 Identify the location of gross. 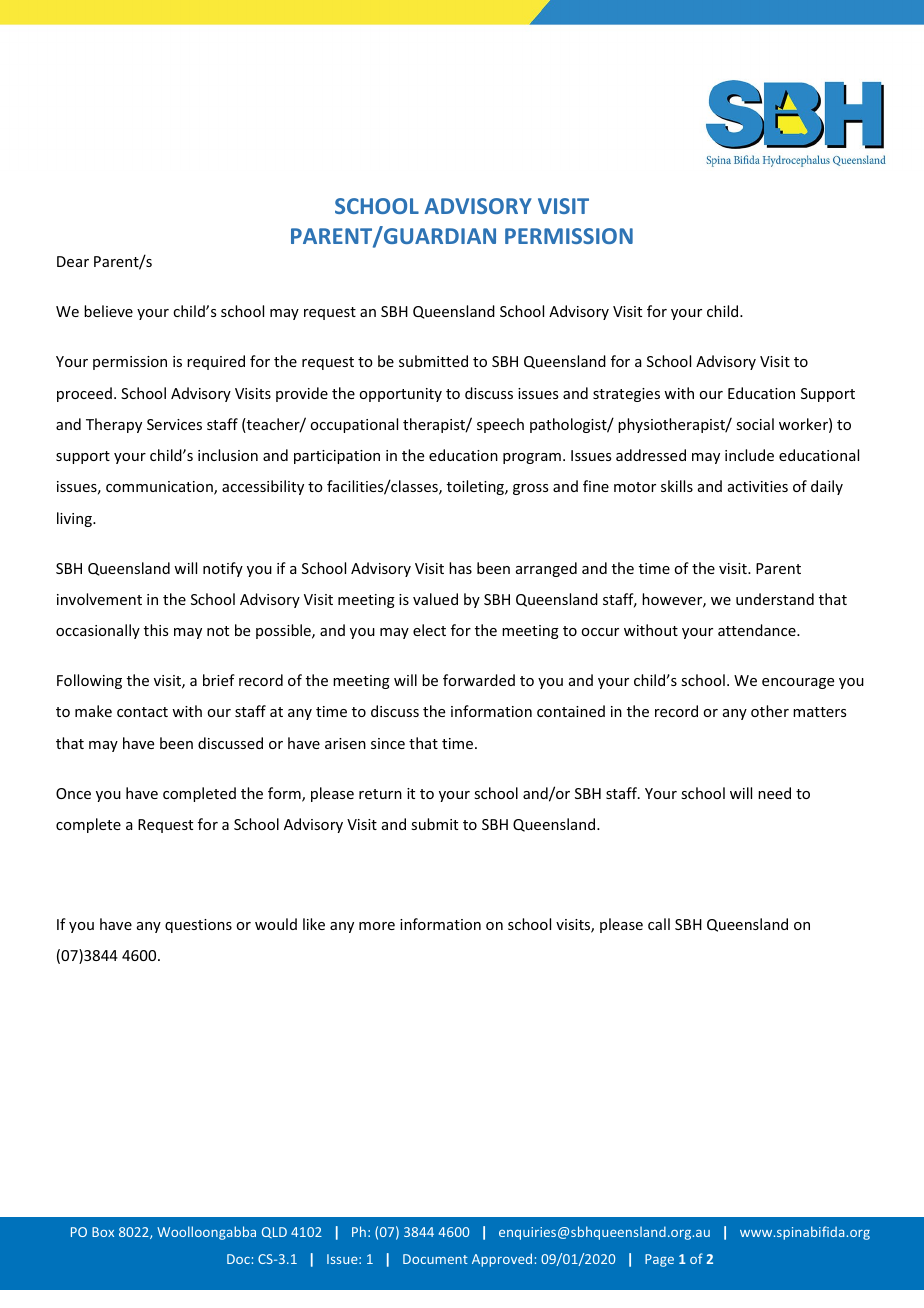
(530, 489).
